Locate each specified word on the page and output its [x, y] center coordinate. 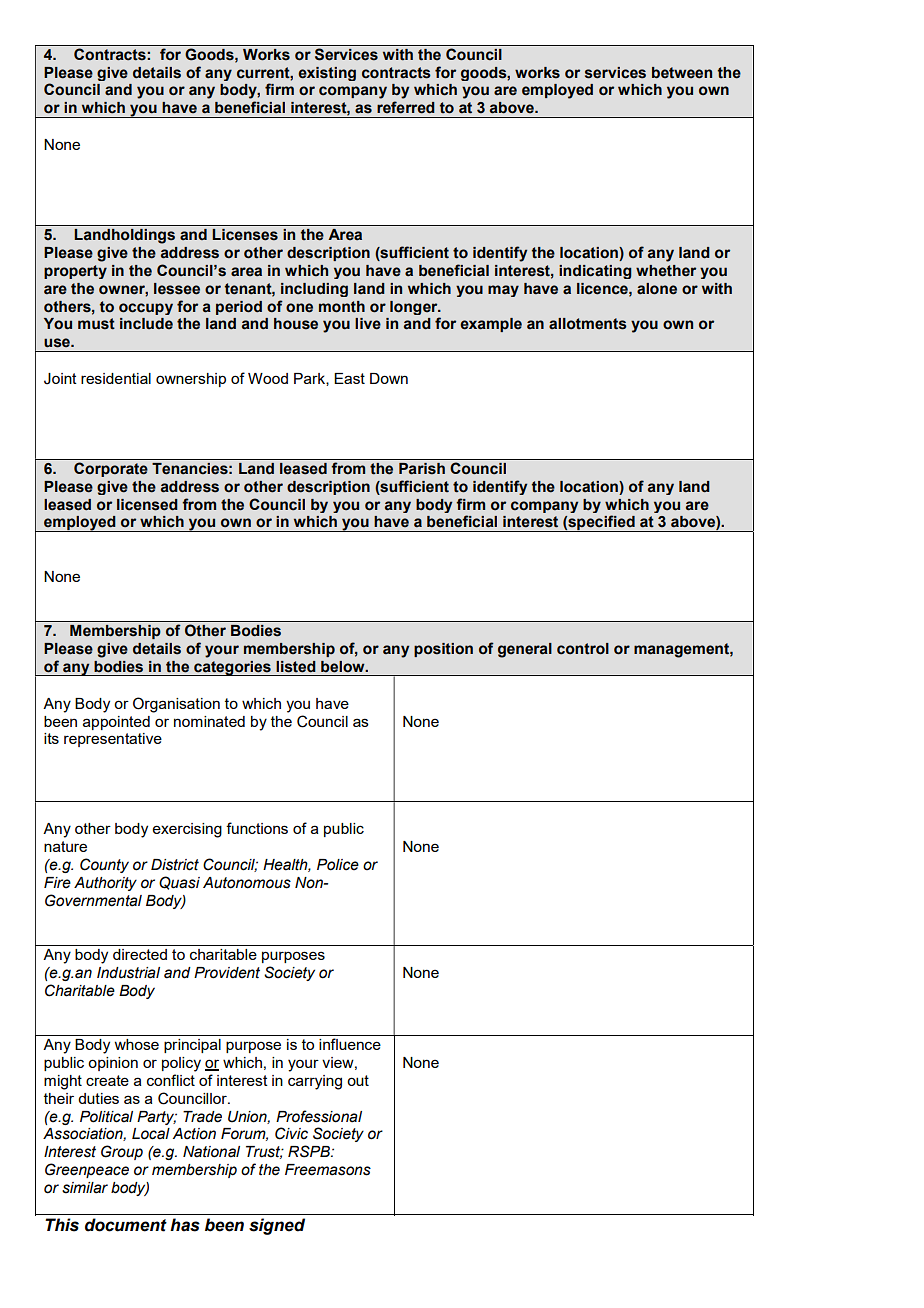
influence [350, 1044]
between [682, 73]
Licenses [245, 235]
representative [113, 740]
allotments [588, 324]
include [146, 324]
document [126, 1225]
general [525, 650]
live [368, 324]
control [583, 649]
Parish [422, 469]
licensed [147, 505]
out [358, 1080]
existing [327, 74]
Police [338, 865]
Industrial [128, 973]
